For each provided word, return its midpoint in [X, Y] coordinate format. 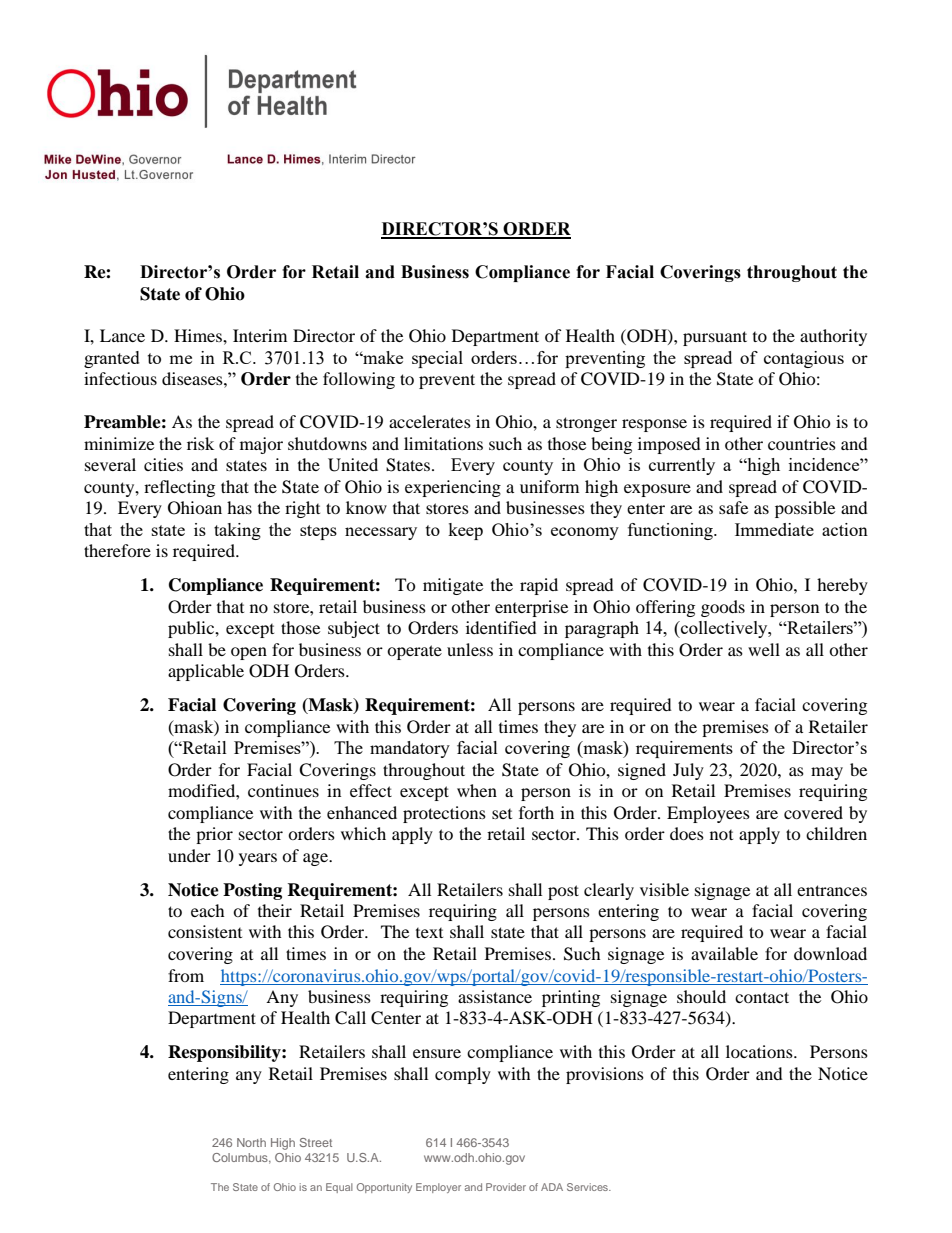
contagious [804, 359]
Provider [506, 1187]
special [437, 359]
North [251, 1142]
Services [588, 1187]
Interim [260, 335]
